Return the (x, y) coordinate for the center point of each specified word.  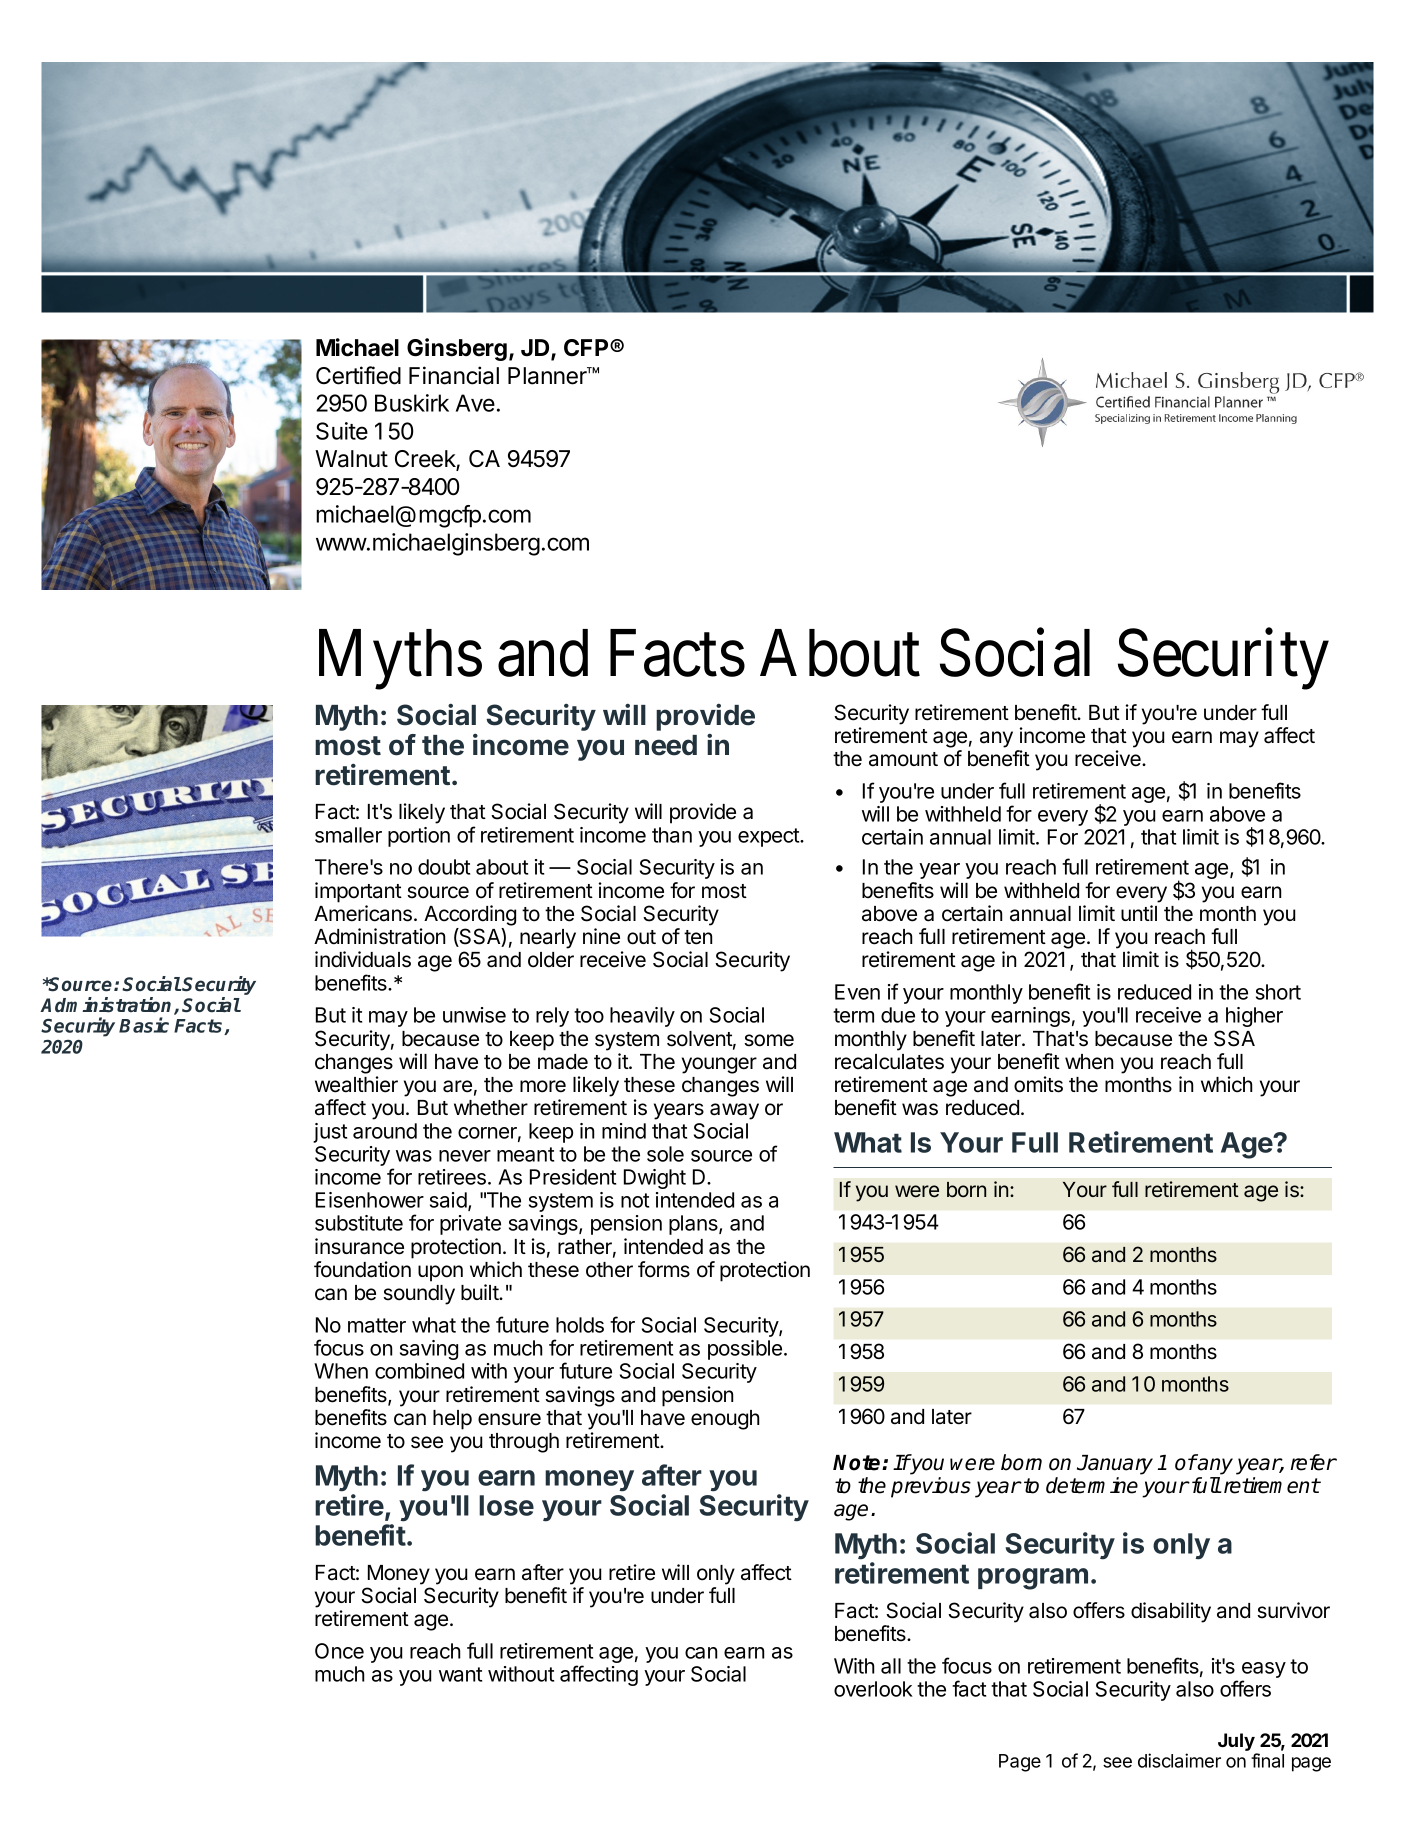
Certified (358, 375)
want (460, 1674)
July (1237, 1743)
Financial (454, 375)
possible (745, 1350)
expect (769, 837)
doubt (444, 867)
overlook (873, 1689)
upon (440, 1273)
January (1115, 1465)
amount (903, 759)
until (1139, 913)
